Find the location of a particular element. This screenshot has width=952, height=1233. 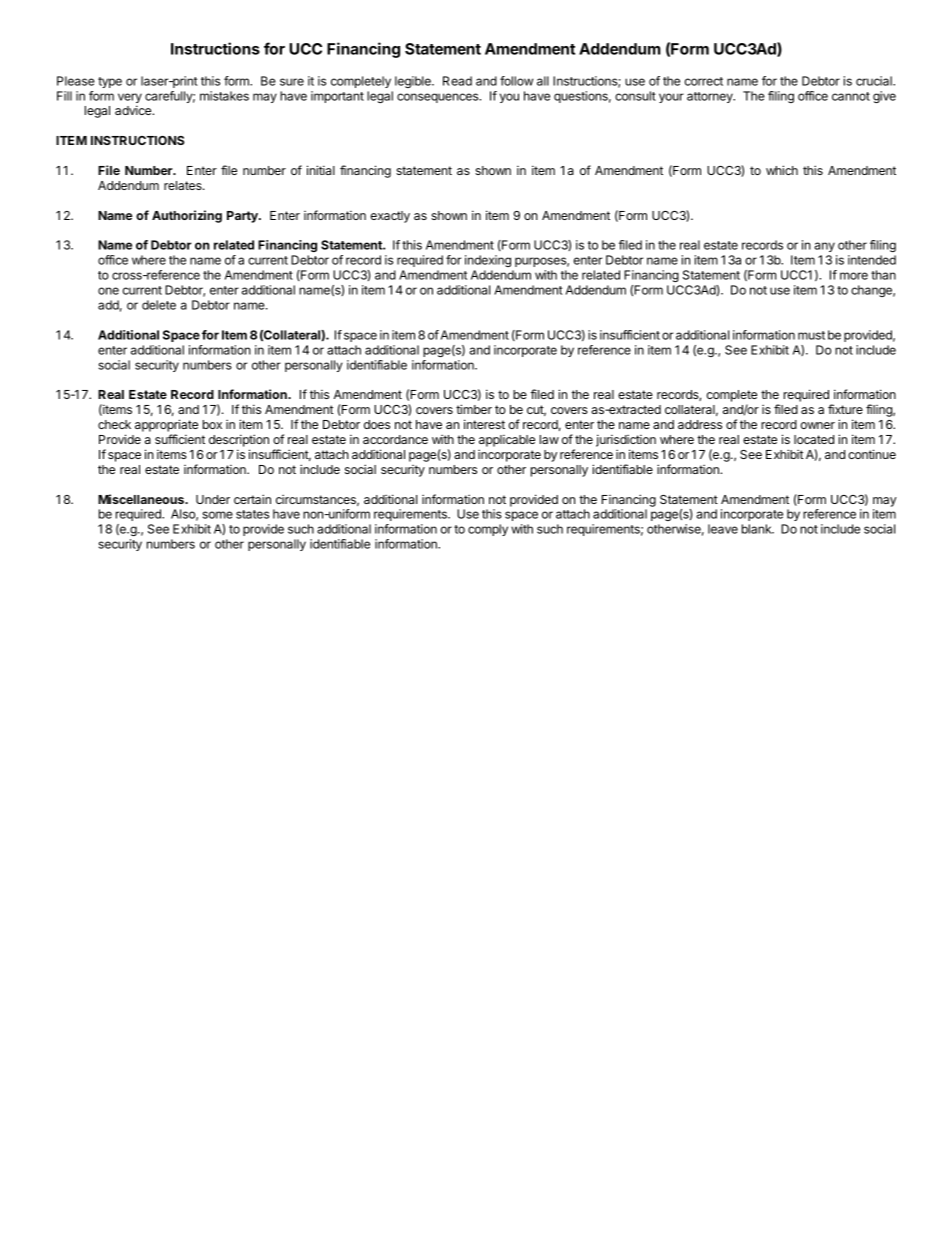

cannot is located at coordinates (851, 96).
